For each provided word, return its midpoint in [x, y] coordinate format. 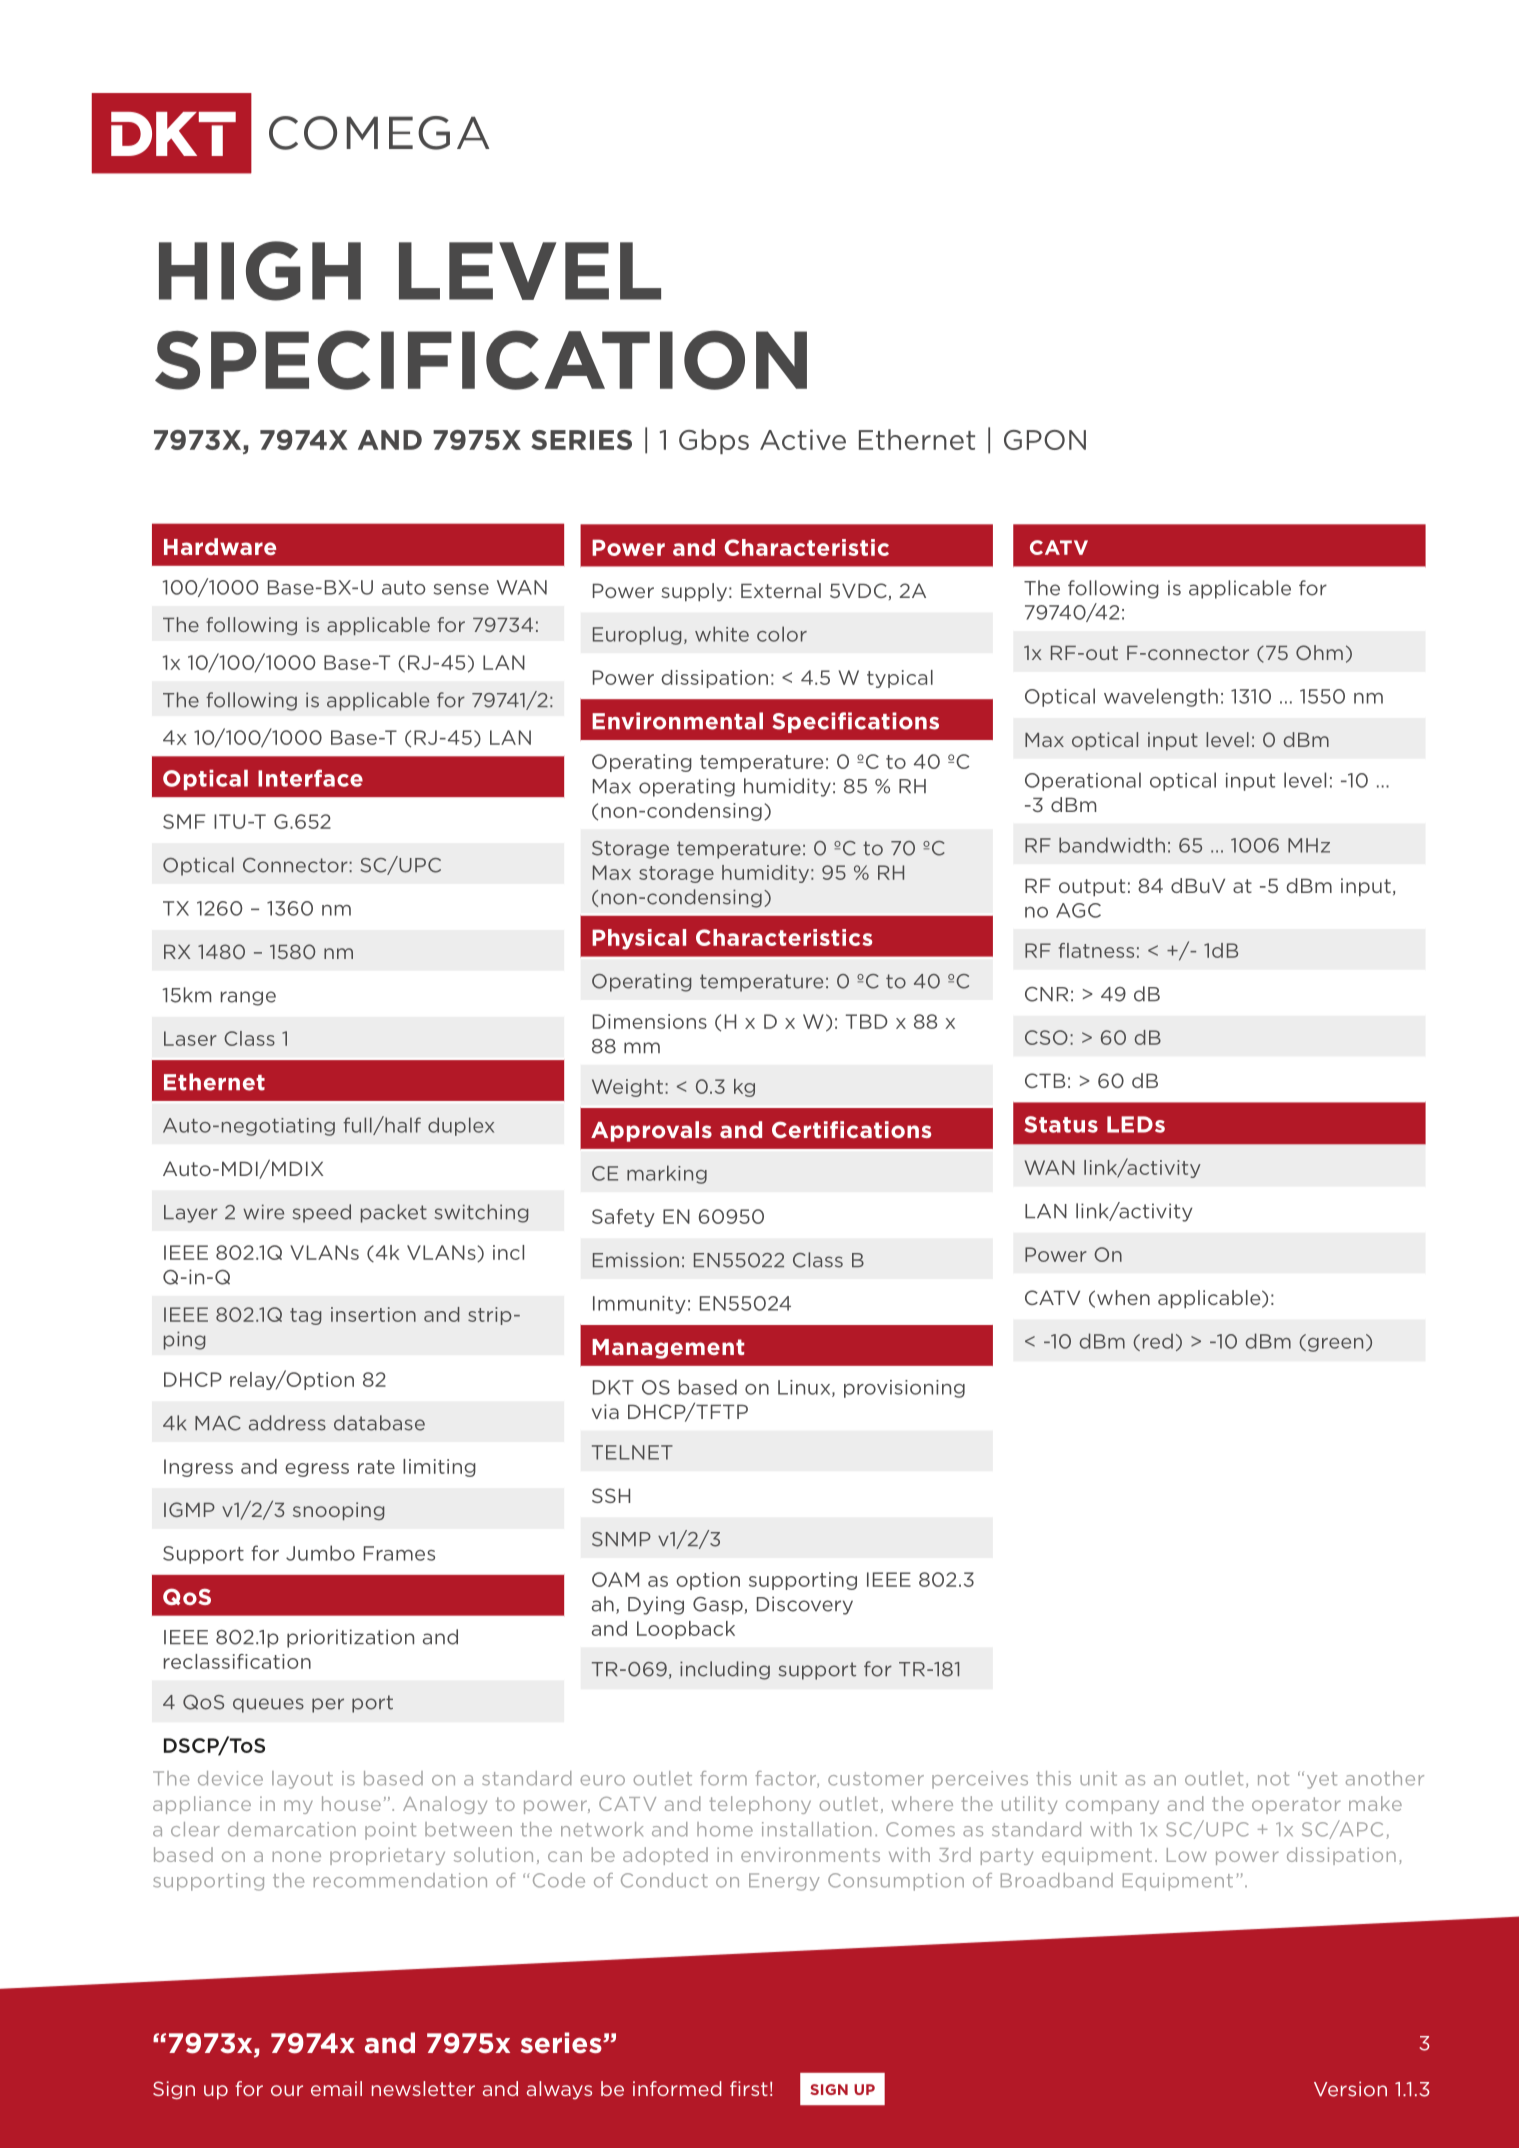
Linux [805, 1388]
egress [317, 1470]
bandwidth [1112, 845]
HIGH [260, 271]
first [749, 2088]
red [1158, 1341]
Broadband [1057, 1880]
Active [803, 439]
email [336, 2088]
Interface [310, 778]
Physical [639, 939]
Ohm [1319, 652]
